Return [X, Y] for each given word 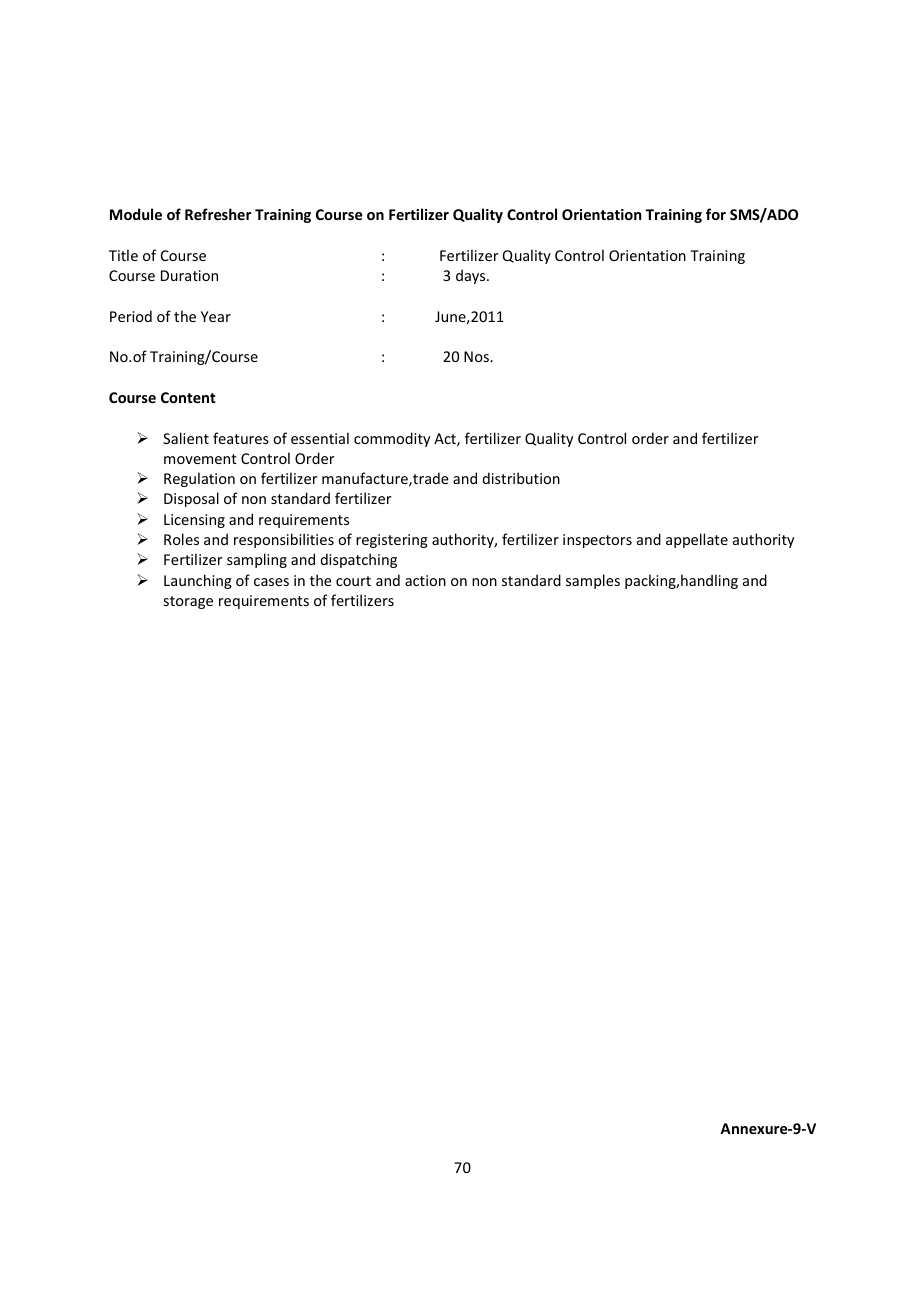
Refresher [218, 214]
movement [200, 459]
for [716, 214]
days [472, 276]
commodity [392, 439]
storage [188, 602]
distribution [521, 478]
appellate [697, 540]
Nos [477, 356]
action [425, 580]
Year [216, 316]
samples [593, 581]
